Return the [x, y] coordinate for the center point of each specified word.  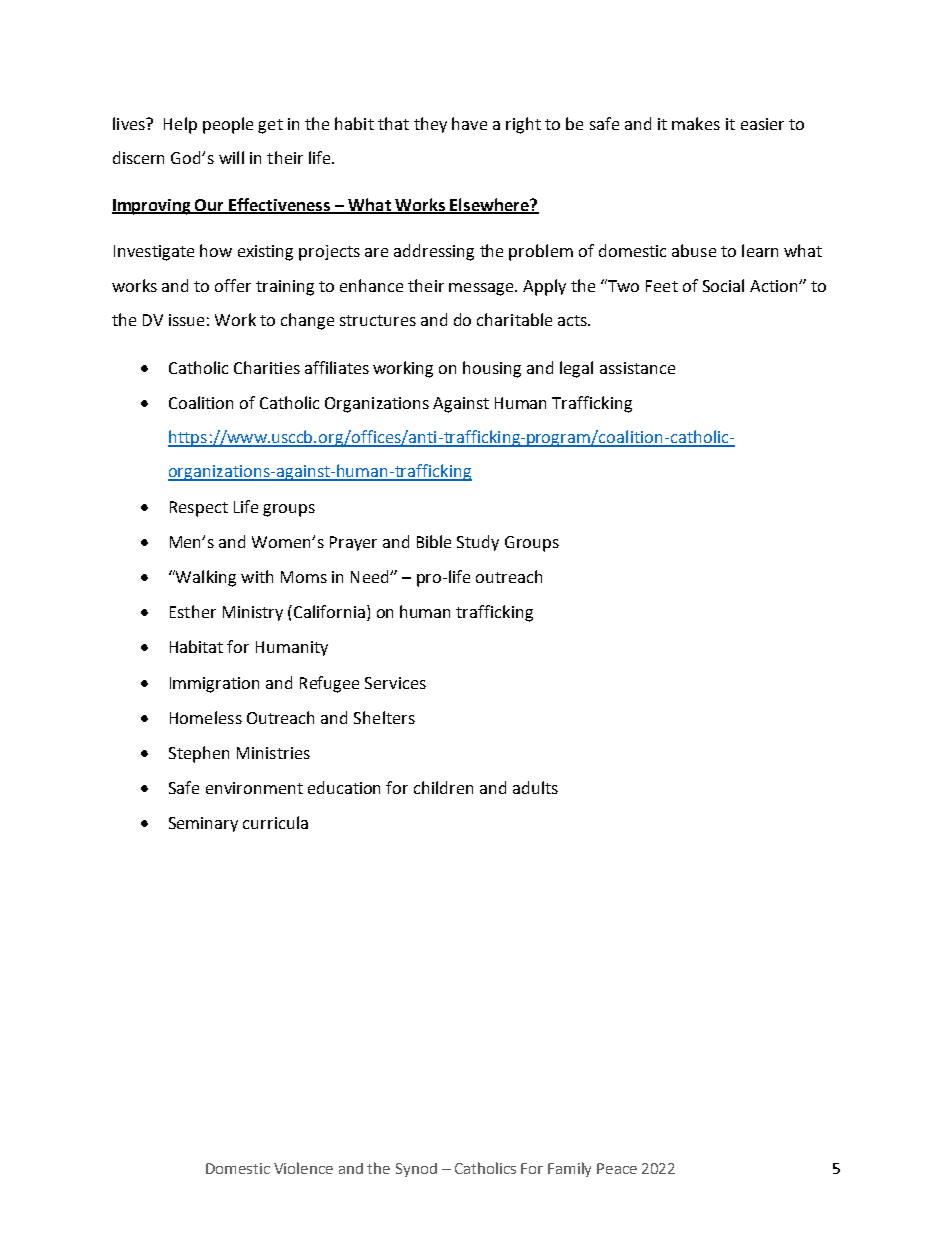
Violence [303, 1168]
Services [395, 683]
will [231, 157]
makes [696, 123]
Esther [193, 611]
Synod [416, 1170]
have [469, 123]
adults [535, 787]
